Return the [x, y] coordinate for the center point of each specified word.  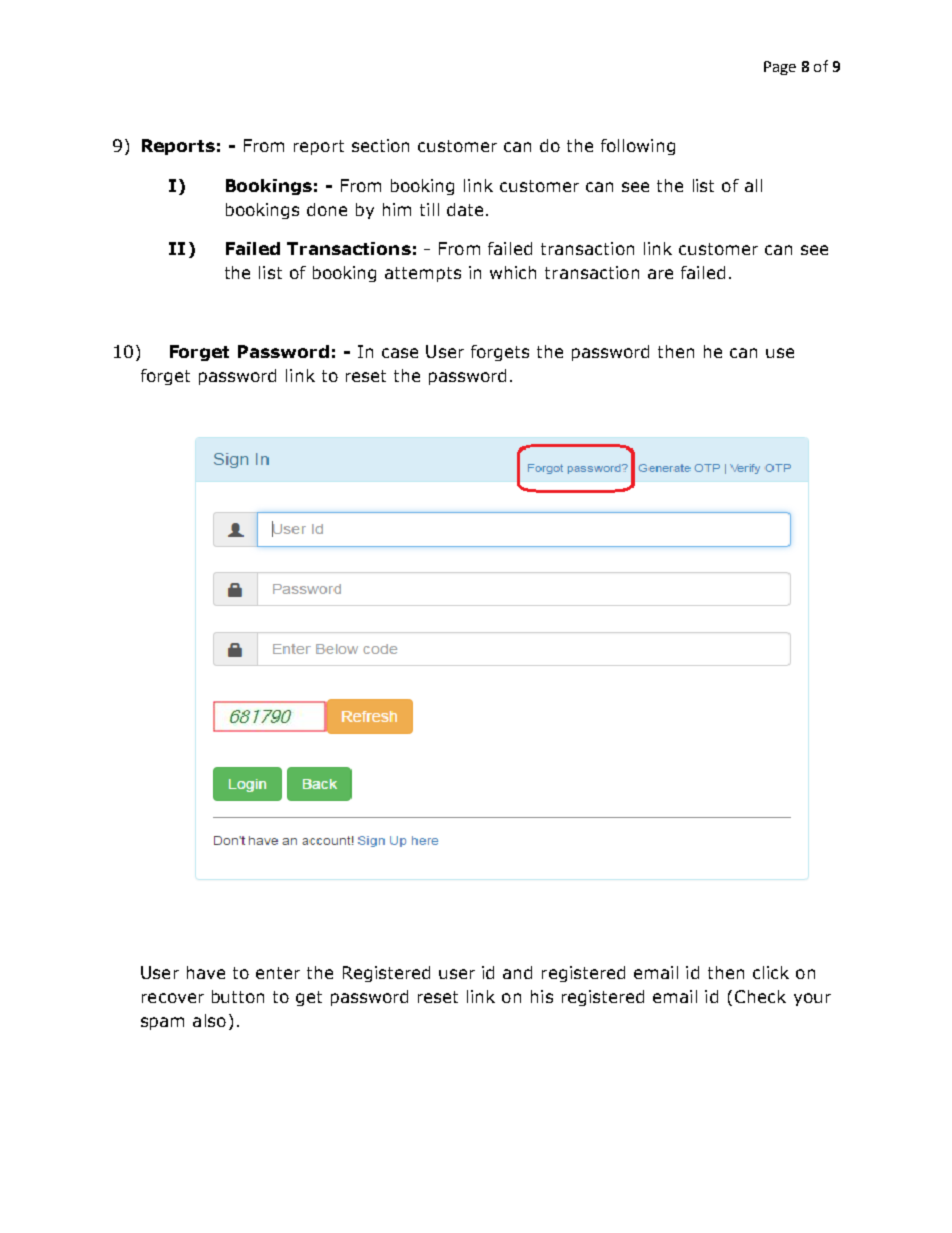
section [380, 145]
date [465, 209]
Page [780, 68]
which [513, 272]
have [206, 972]
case [400, 353]
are [660, 274]
